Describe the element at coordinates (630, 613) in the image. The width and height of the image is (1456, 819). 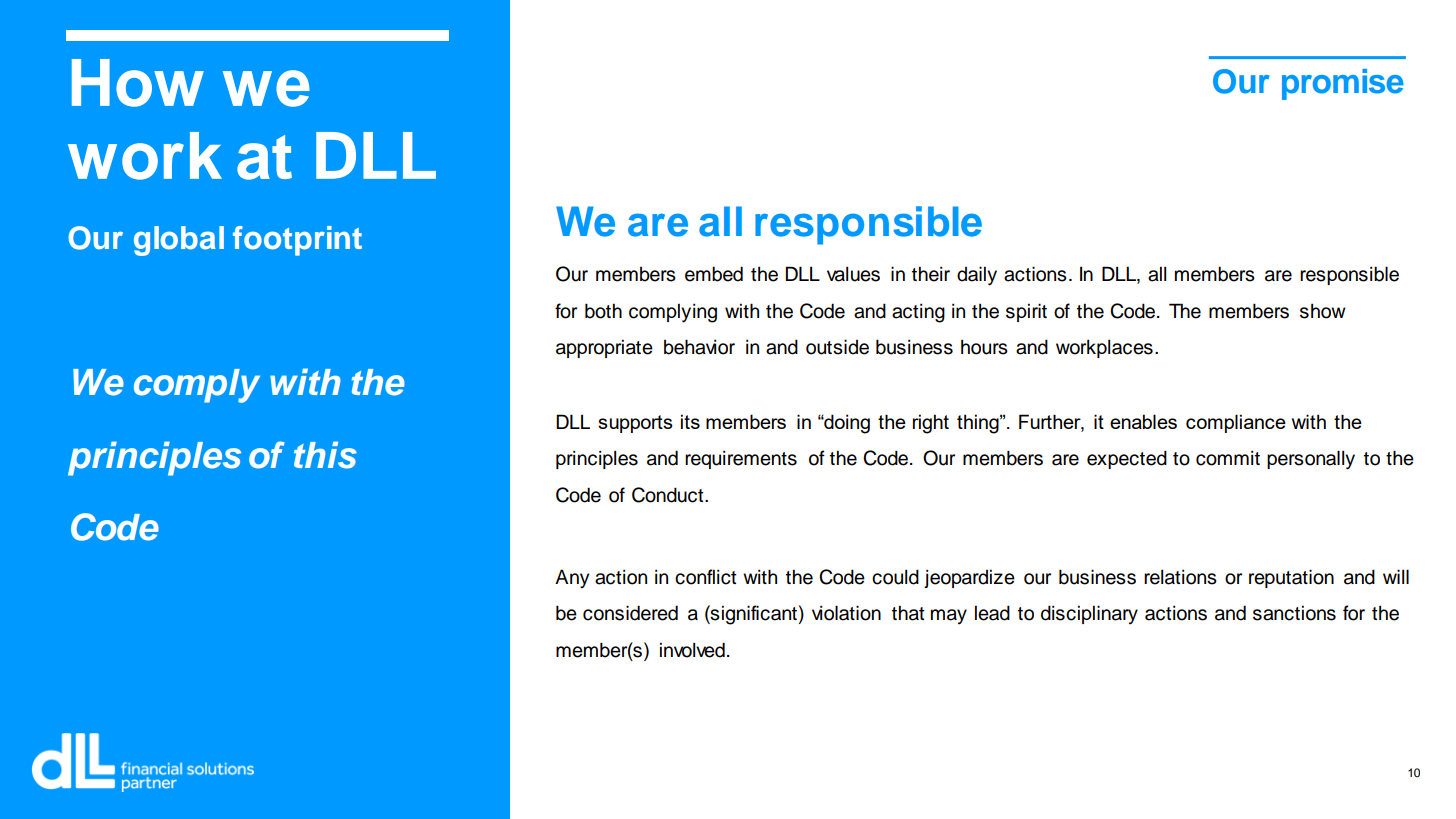
I see `considered` at that location.
